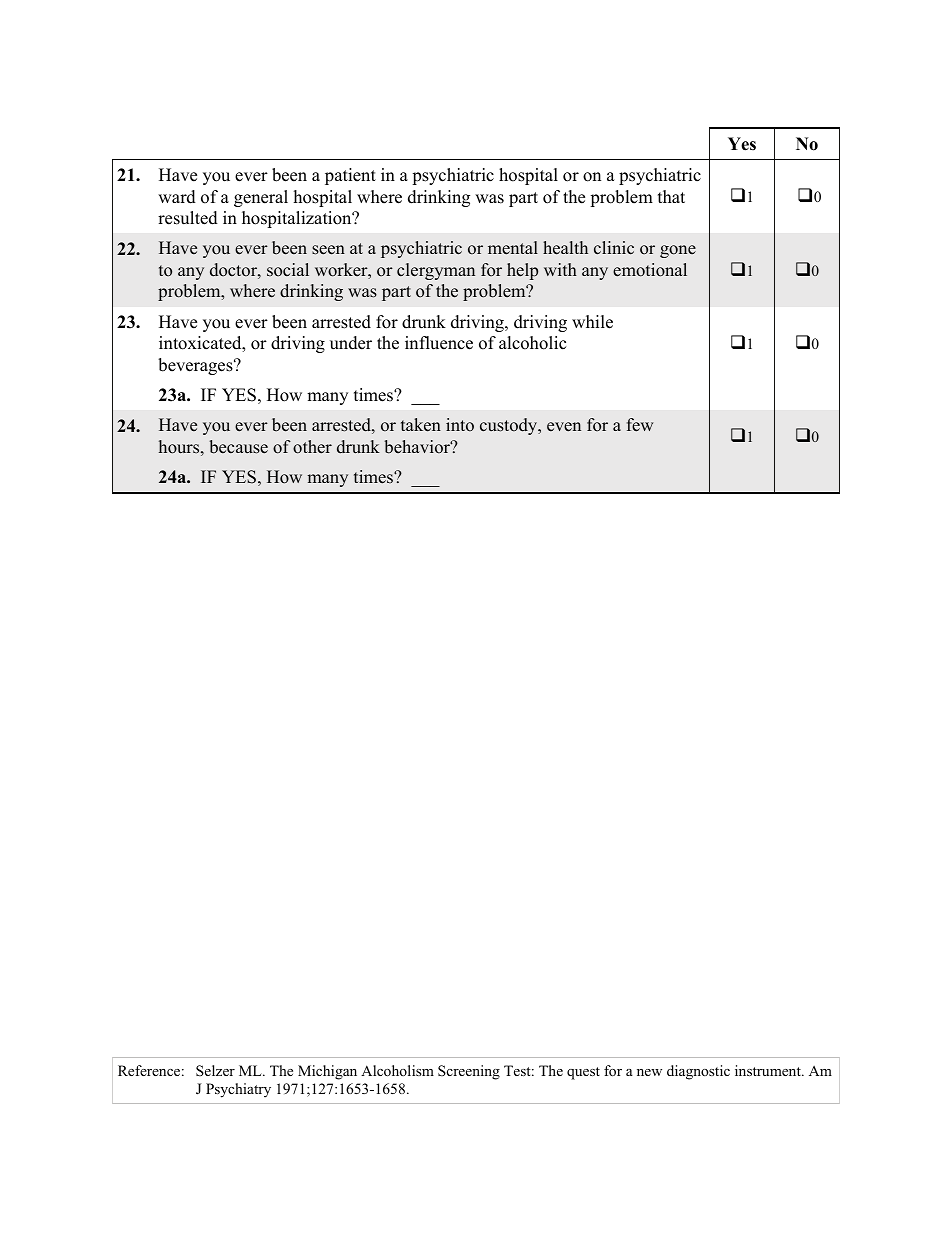  I want to click on mental, so click(513, 248).
